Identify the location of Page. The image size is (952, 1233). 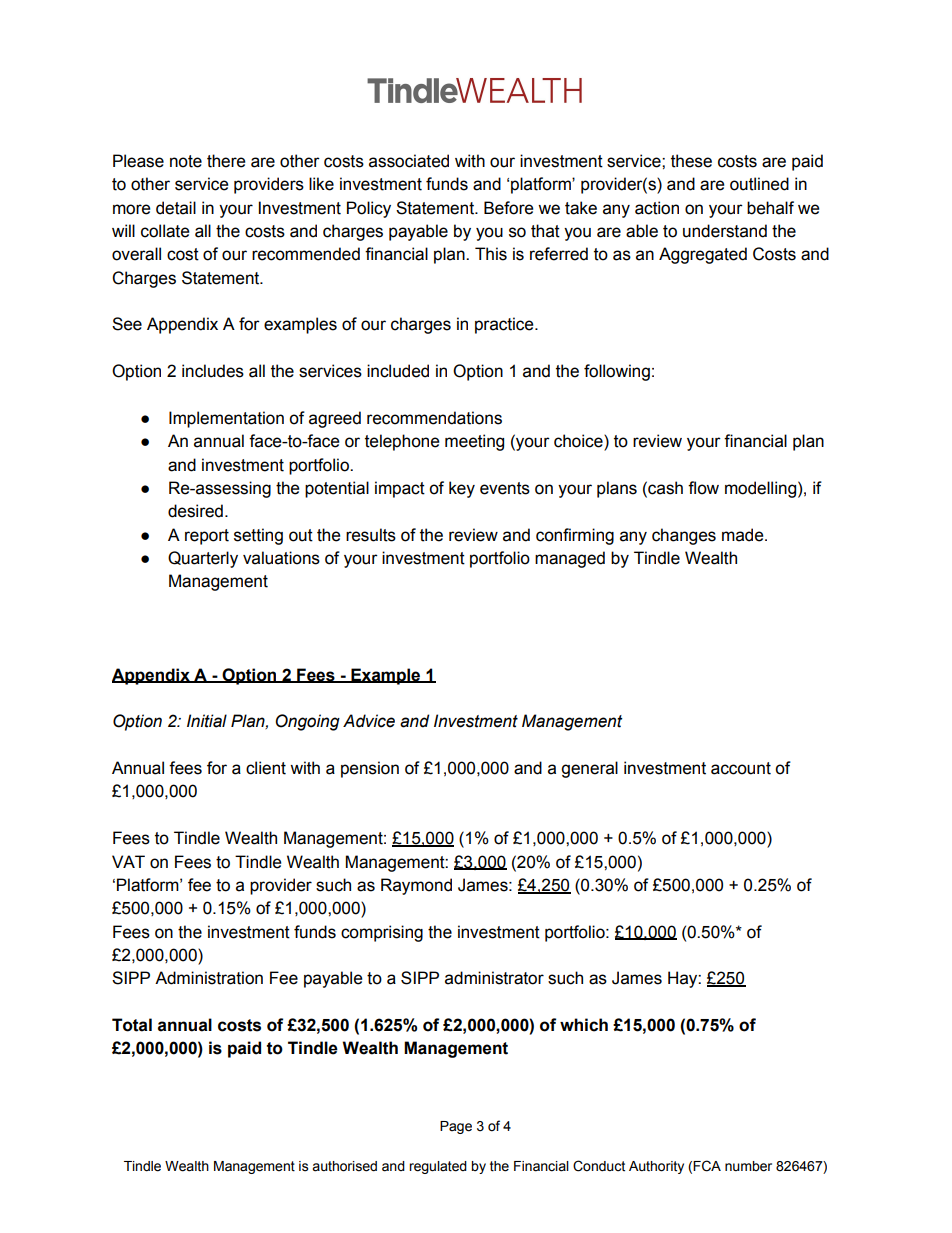
(456, 1127).
